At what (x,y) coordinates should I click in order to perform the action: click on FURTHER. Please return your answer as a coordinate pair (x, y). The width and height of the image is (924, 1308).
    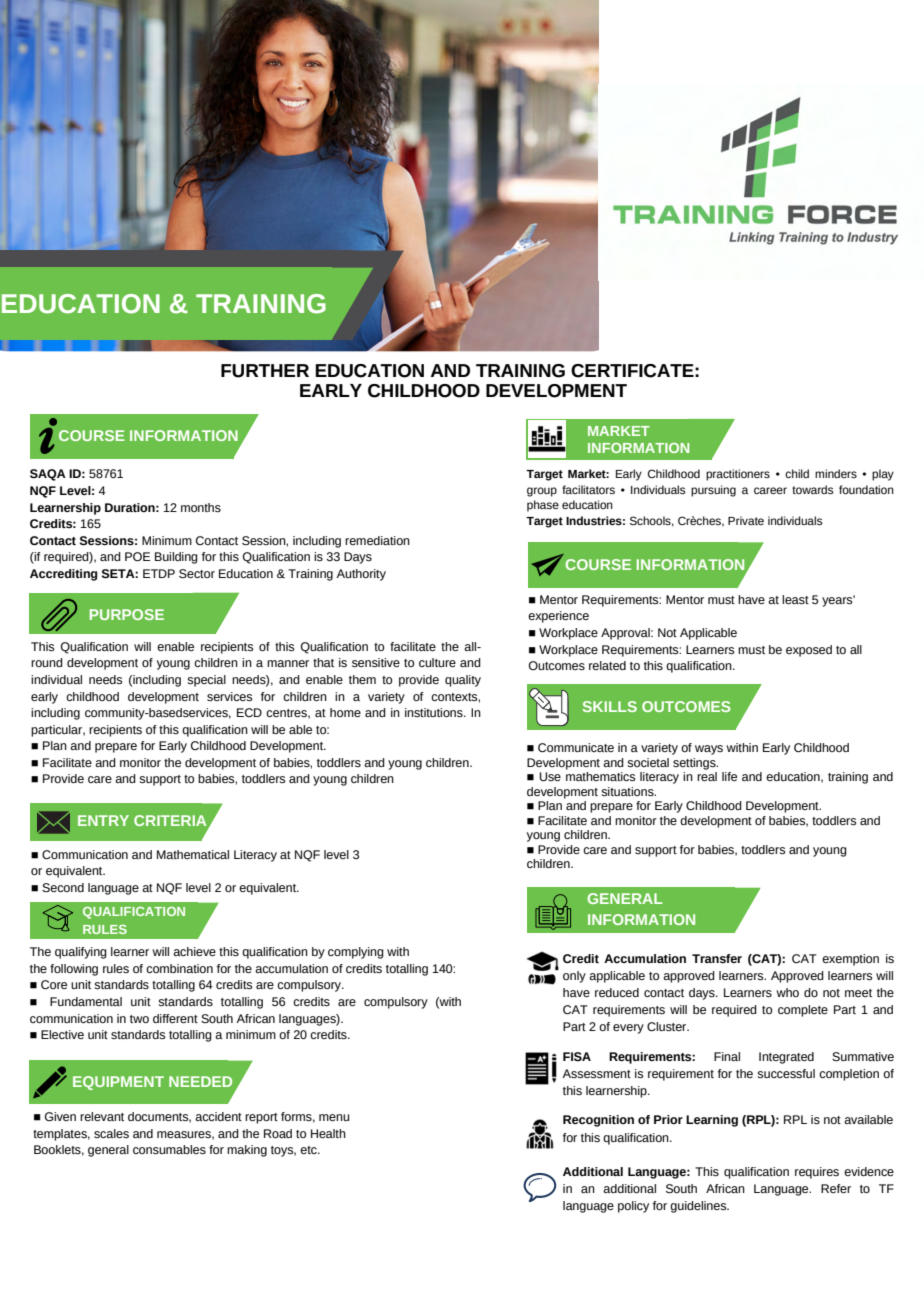
    Looking at the image, I should click on (265, 371).
